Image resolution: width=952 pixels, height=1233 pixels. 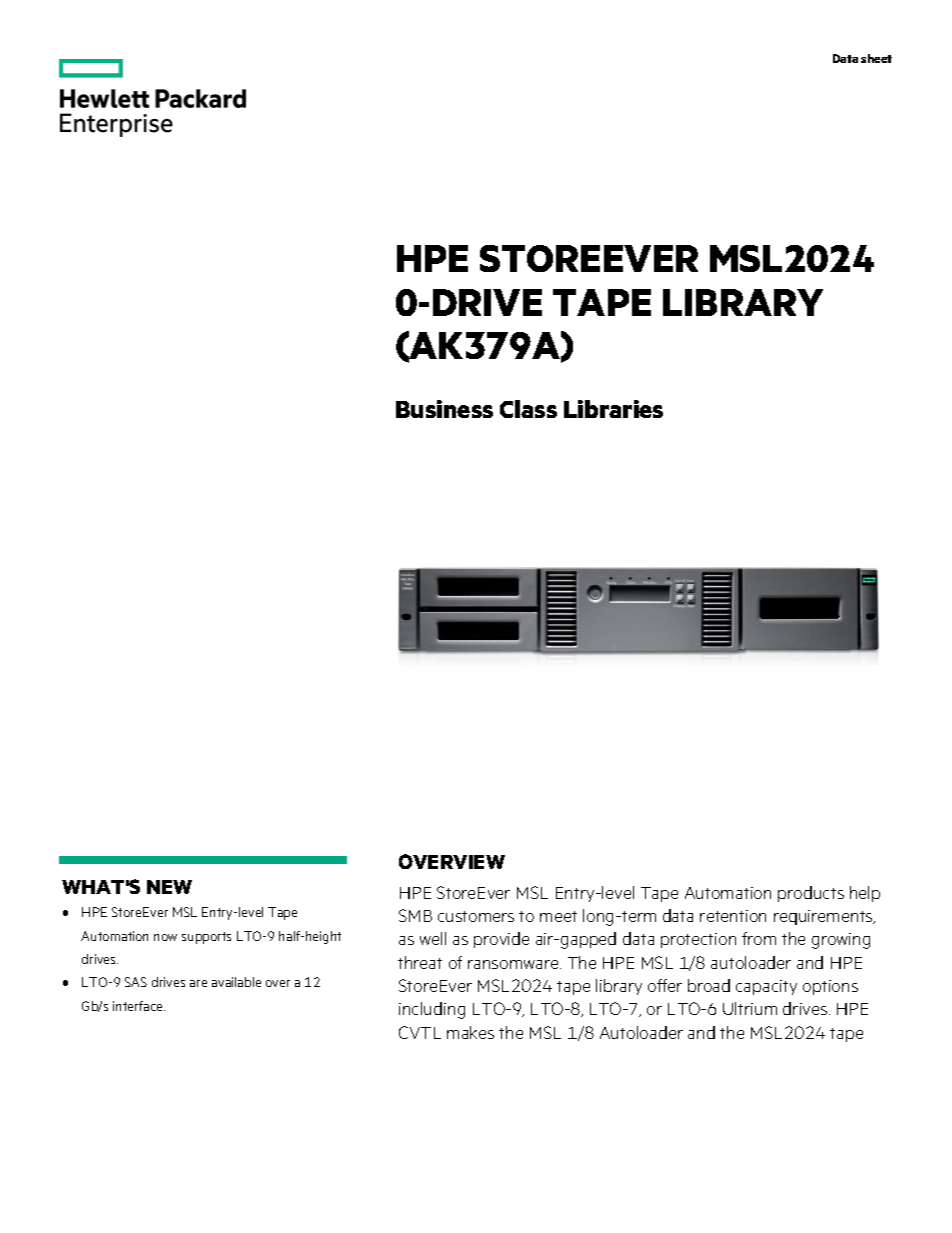 I want to click on Libraries, so click(x=613, y=409).
